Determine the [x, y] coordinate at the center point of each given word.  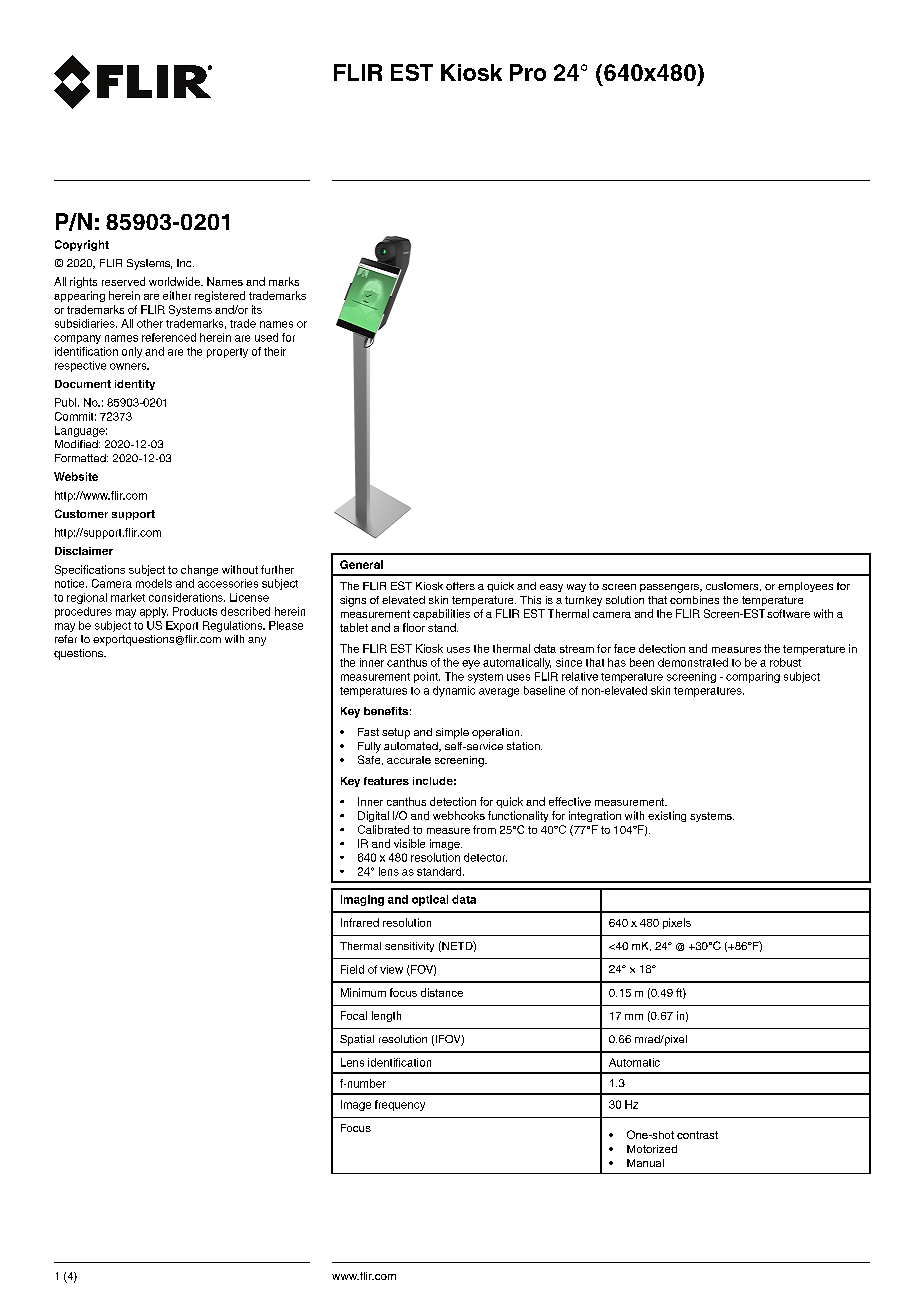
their [275, 351]
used [266, 337]
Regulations [234, 626]
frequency [400, 1105]
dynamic [454, 691]
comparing [753, 677]
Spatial [357, 1040]
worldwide [175, 281]
